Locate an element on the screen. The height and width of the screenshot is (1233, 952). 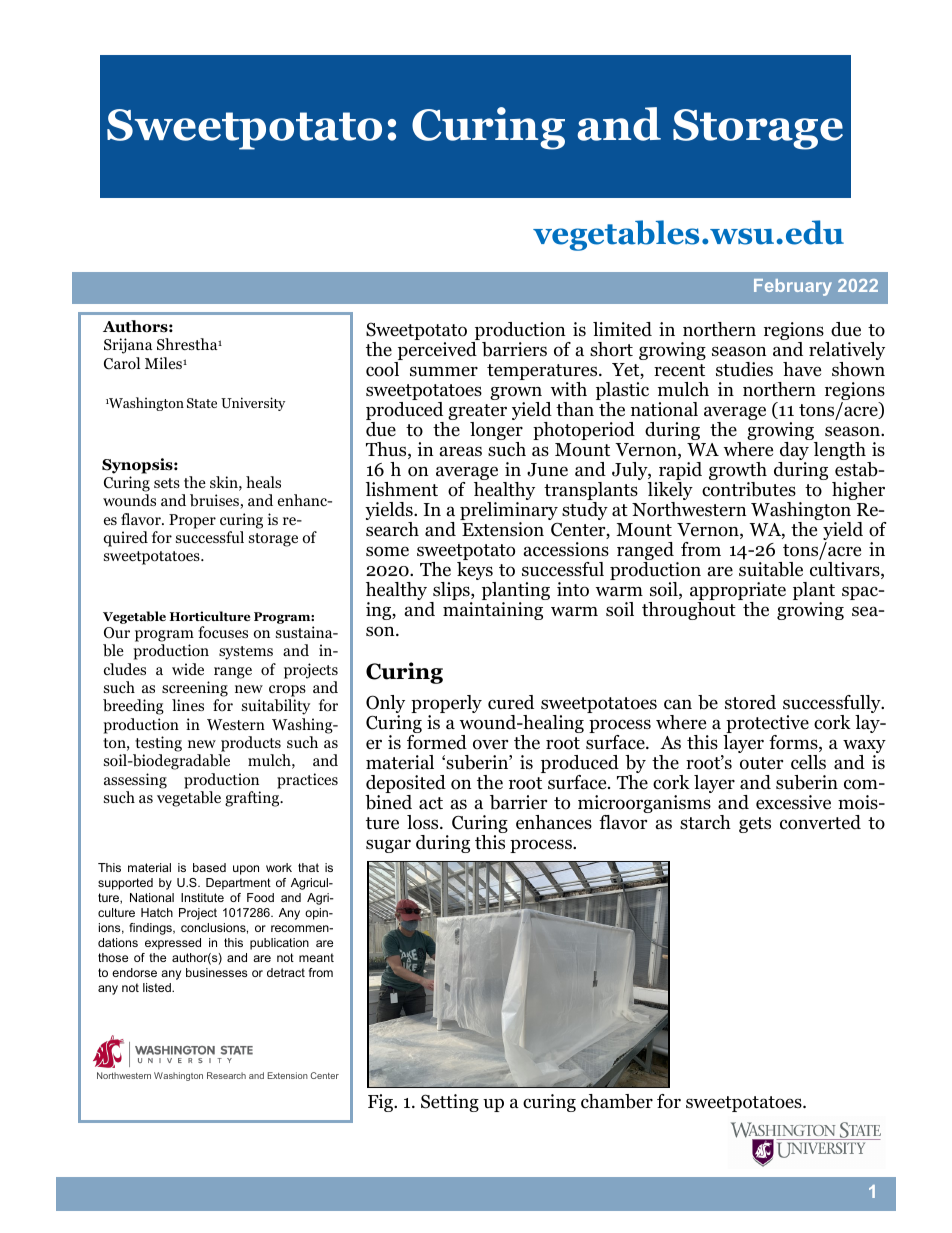
cured is located at coordinates (511, 702).
